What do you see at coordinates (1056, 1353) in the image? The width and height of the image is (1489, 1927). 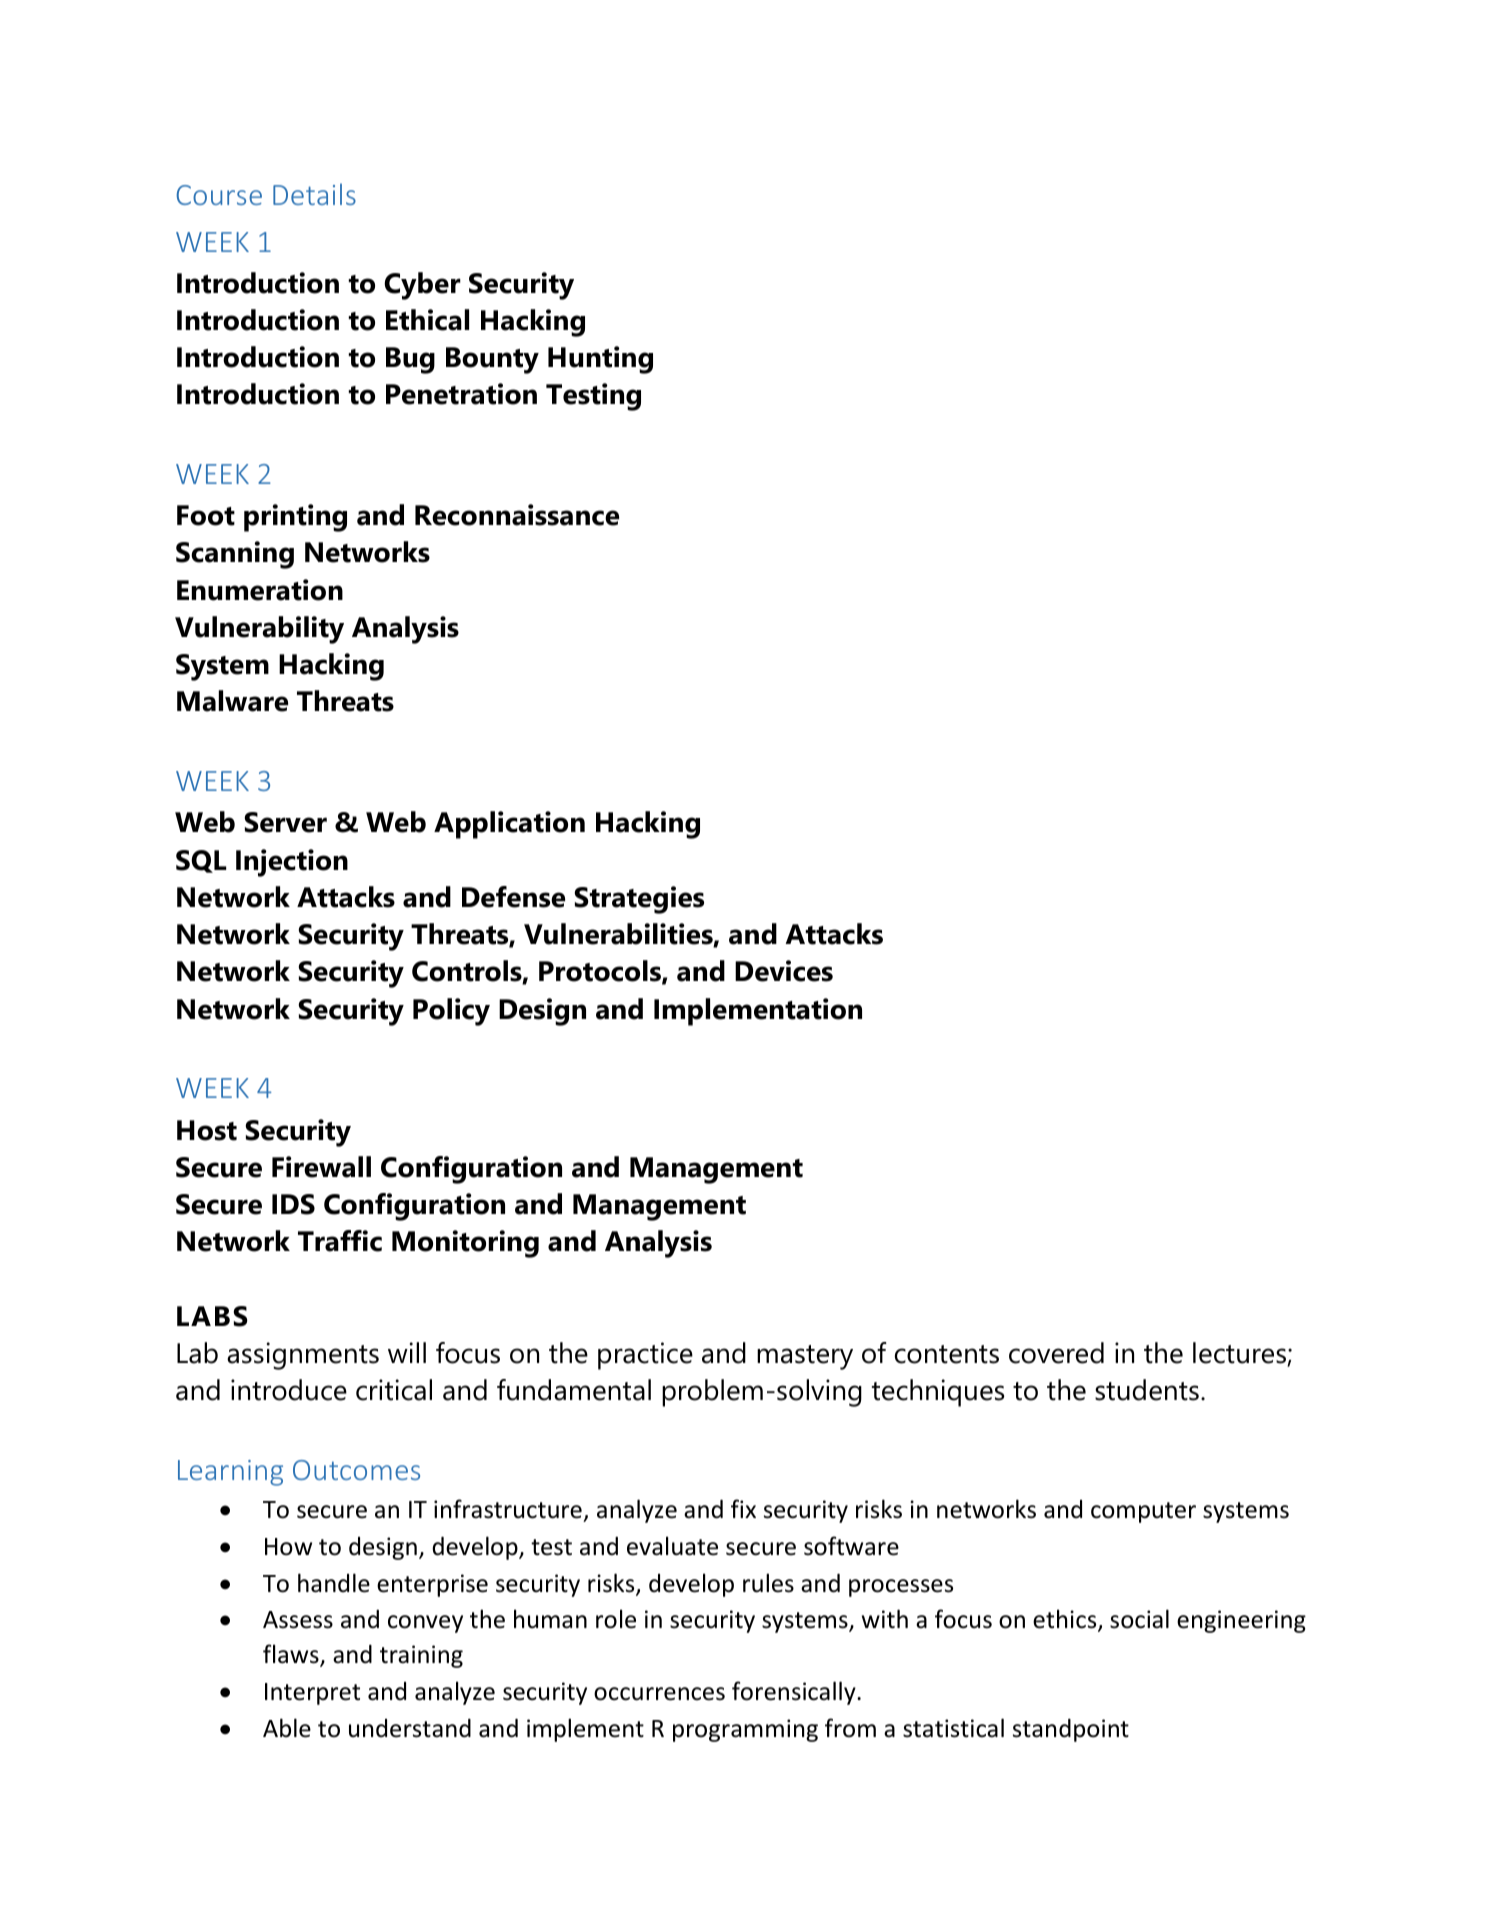 I see `covered` at bounding box center [1056, 1353].
